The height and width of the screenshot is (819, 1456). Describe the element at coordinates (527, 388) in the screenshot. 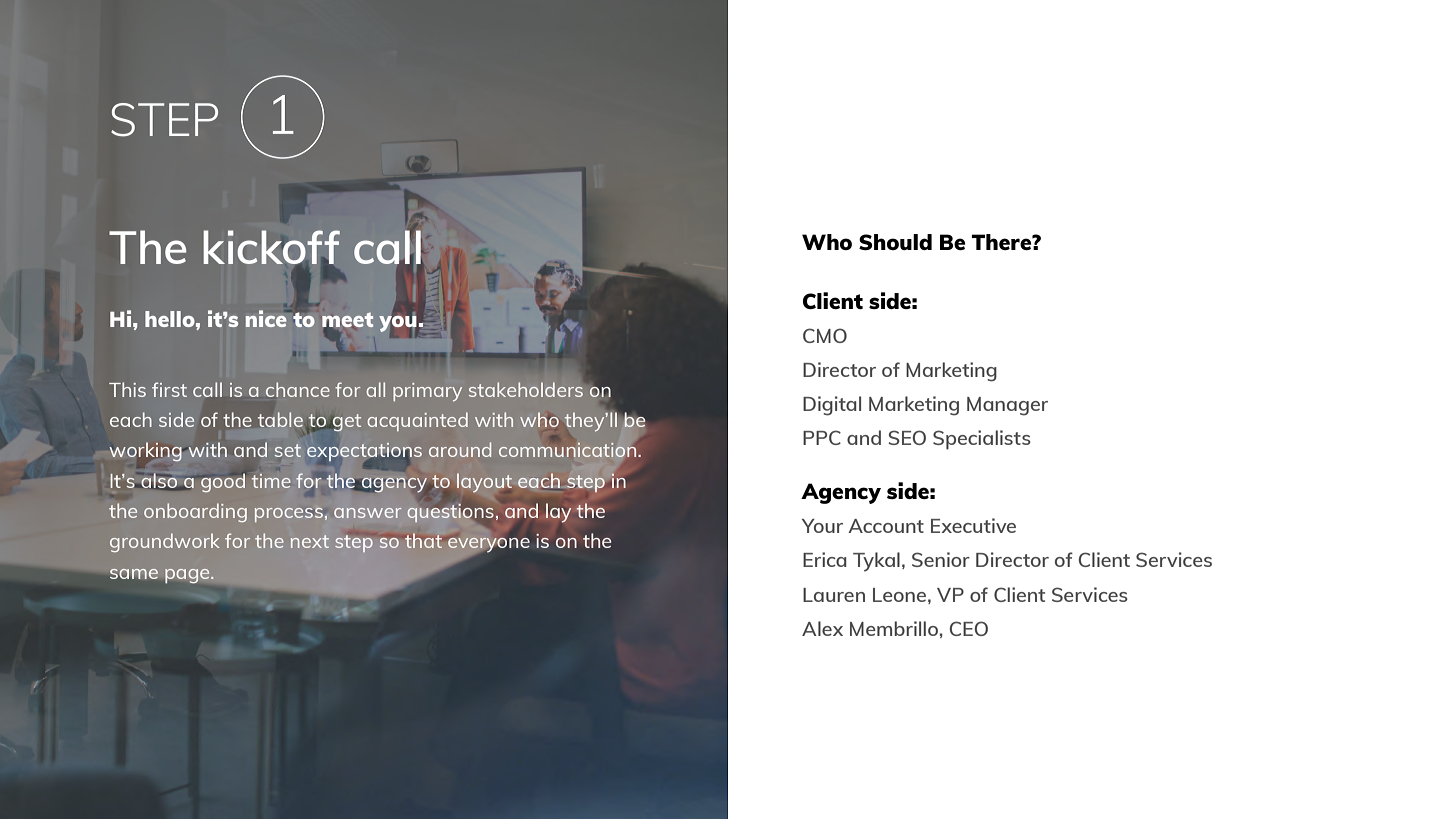

I see `stakeholders` at that location.
